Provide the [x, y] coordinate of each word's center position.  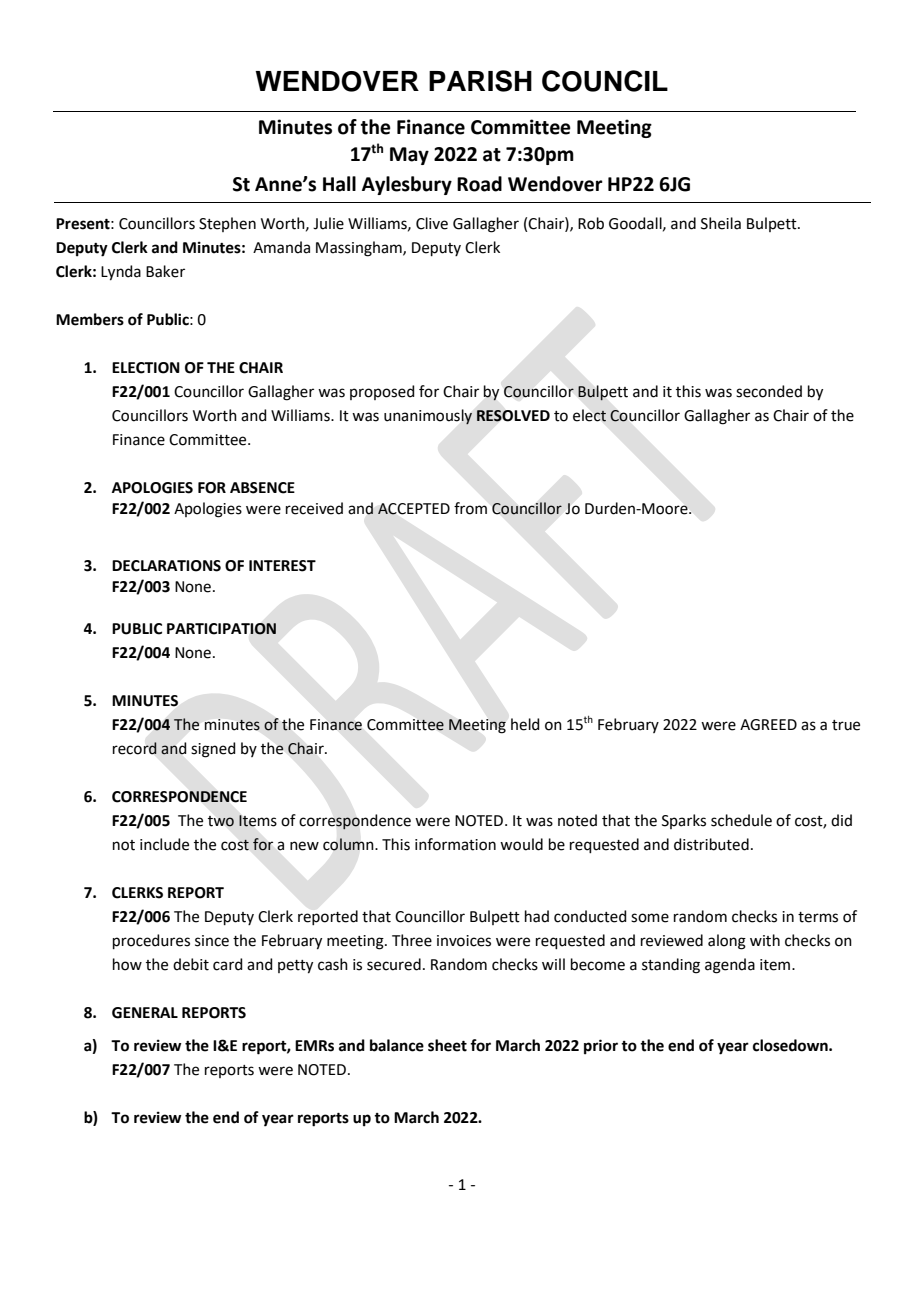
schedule [741, 820]
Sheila [721, 223]
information [455, 844]
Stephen [227, 224]
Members [90, 319]
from [470, 508]
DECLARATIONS [166, 566]
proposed [382, 392]
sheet [447, 1045]
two [221, 821]
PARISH [480, 81]
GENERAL [145, 1013]
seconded [769, 391]
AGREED [768, 725]
